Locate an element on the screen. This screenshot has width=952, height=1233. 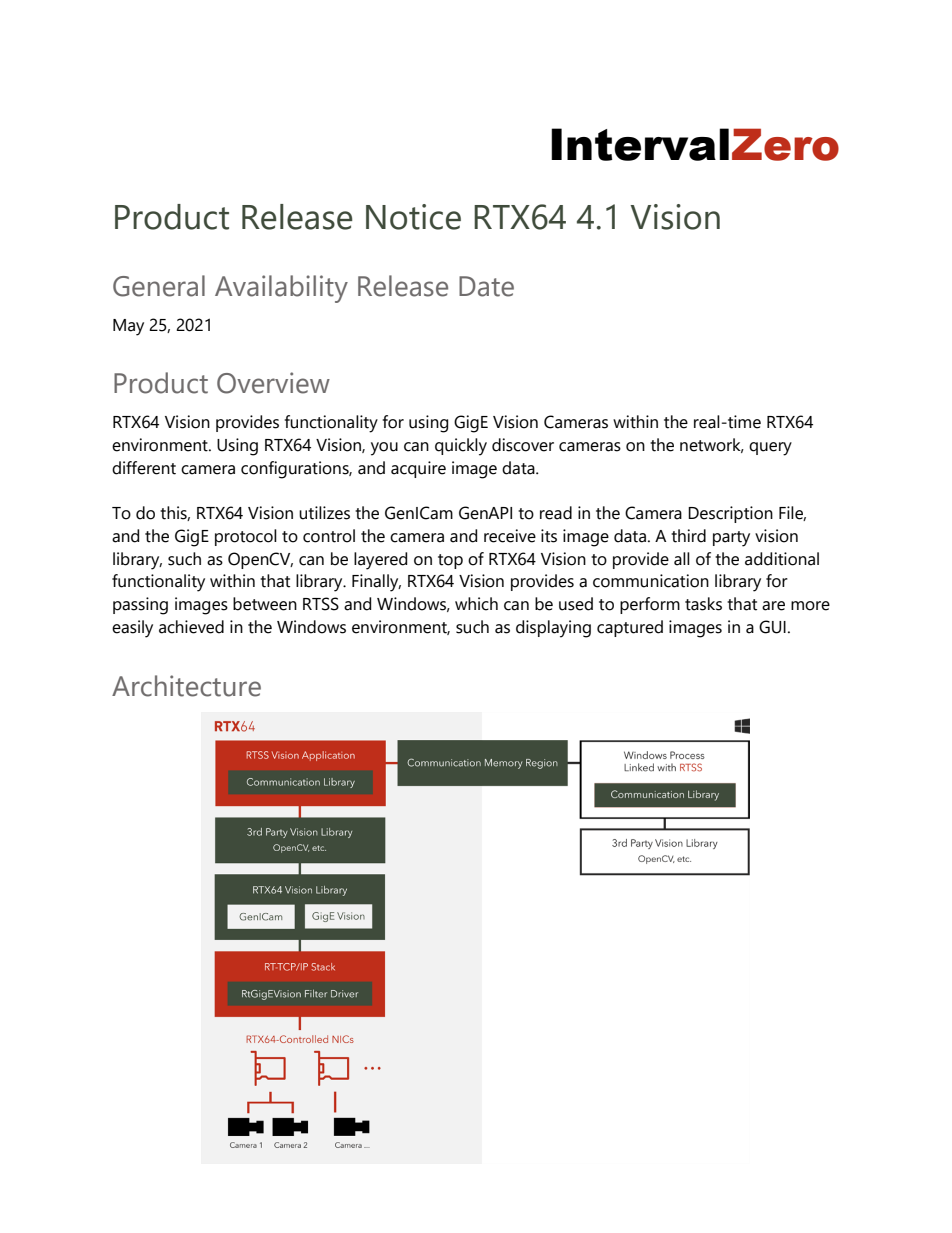
different is located at coordinates (144, 468).
